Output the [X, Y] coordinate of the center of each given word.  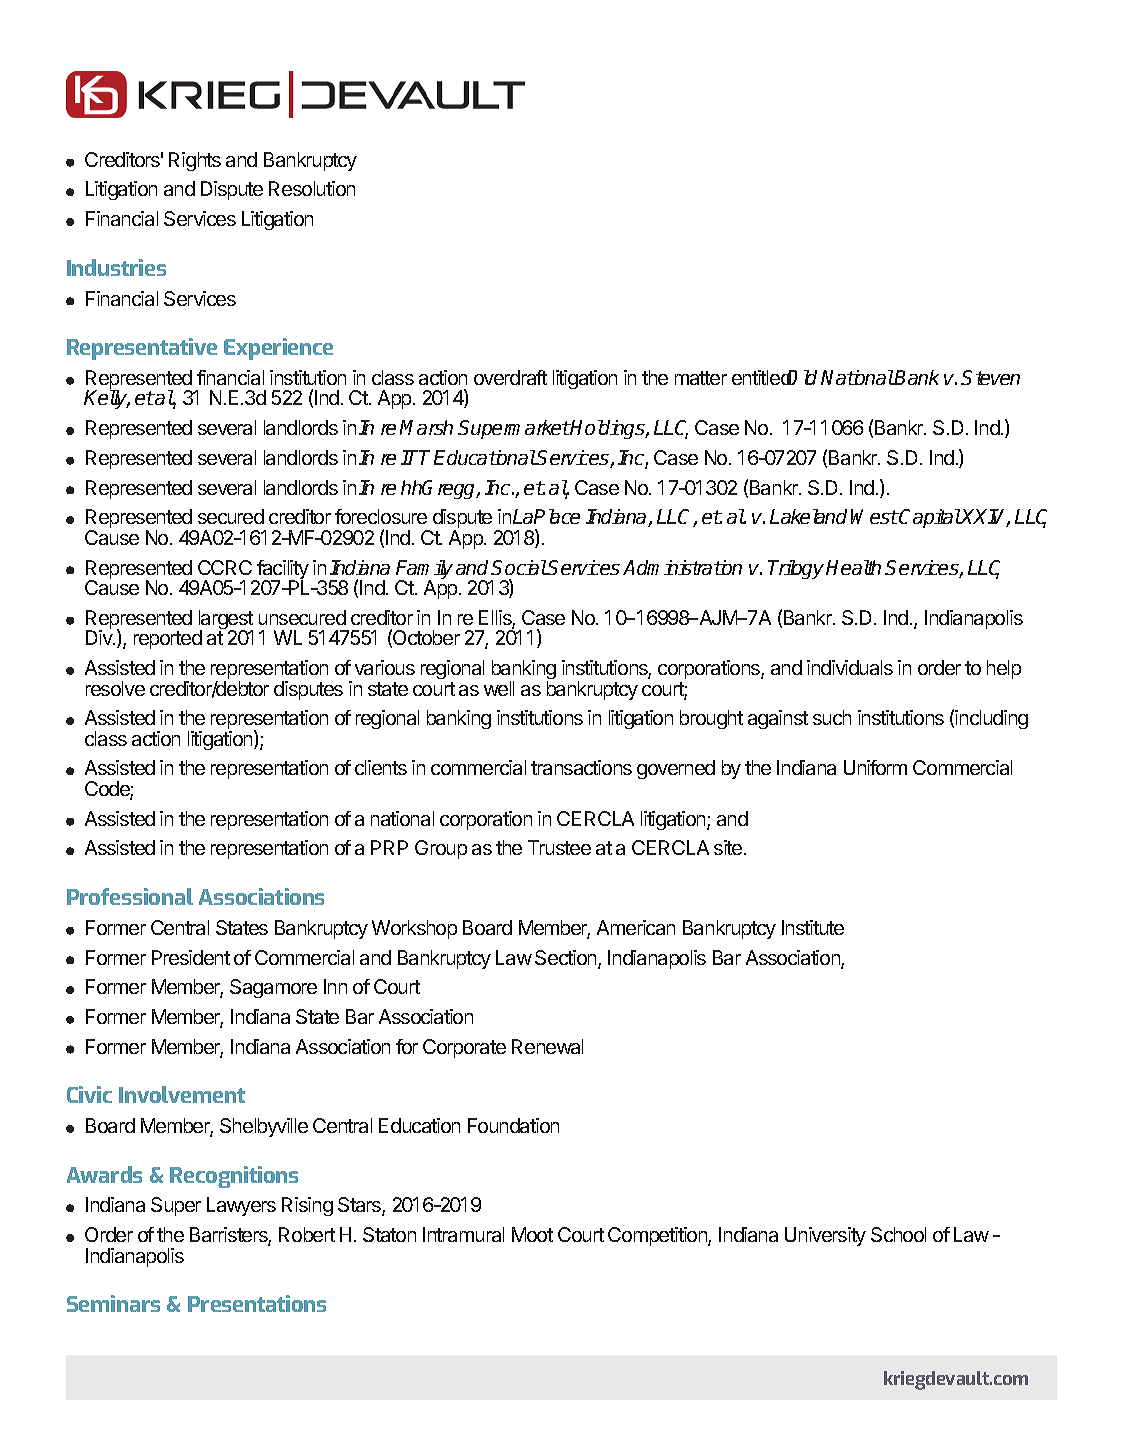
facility [282, 571]
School [898, 1234]
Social [519, 567]
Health [853, 567]
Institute [813, 927]
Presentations [257, 1303]
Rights [195, 161]
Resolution [312, 188]
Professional [130, 896]
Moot [532, 1234]
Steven [990, 377]
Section [567, 959]
